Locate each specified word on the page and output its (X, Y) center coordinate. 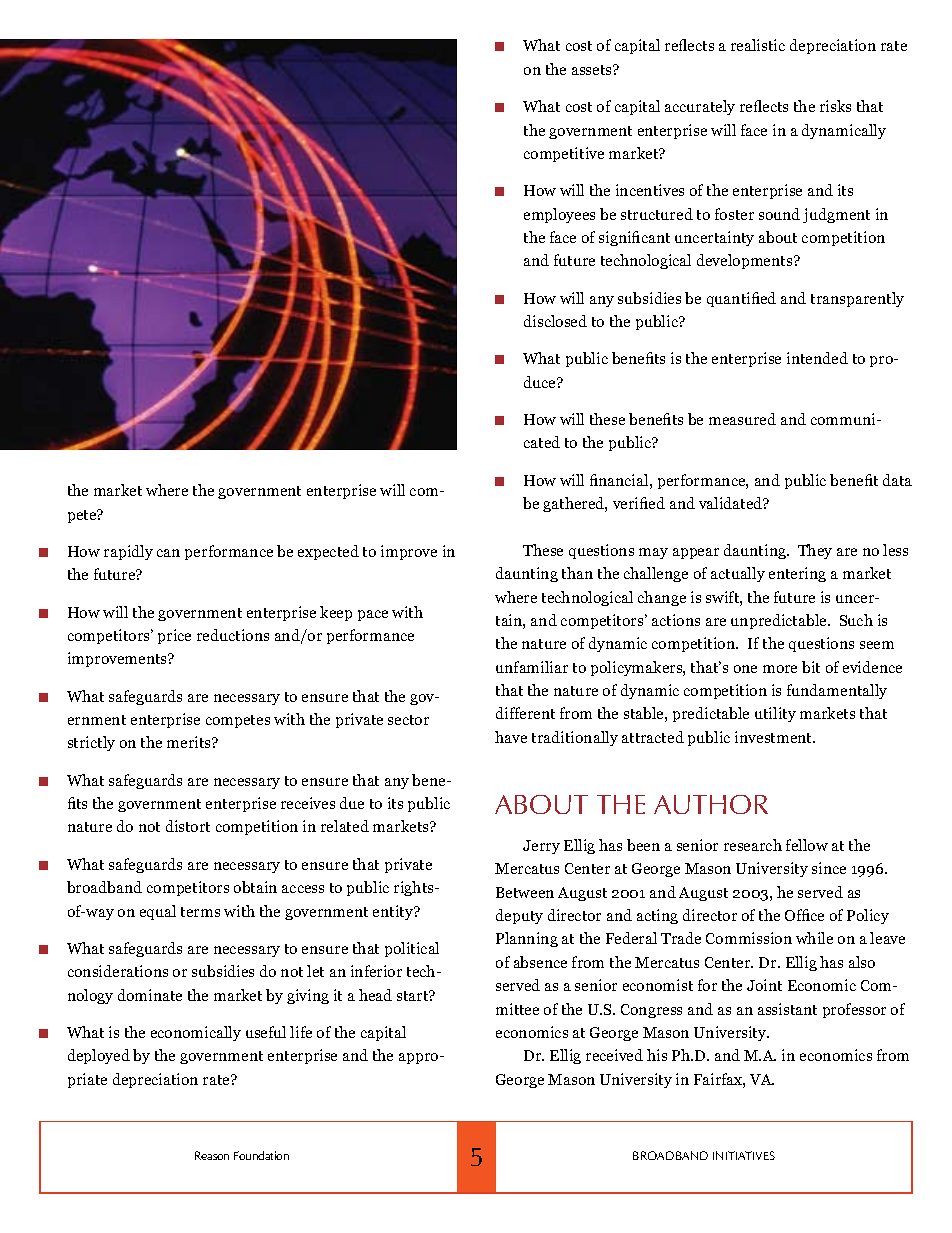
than (577, 573)
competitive (564, 154)
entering (797, 574)
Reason (212, 1155)
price (174, 636)
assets (593, 70)
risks (835, 106)
